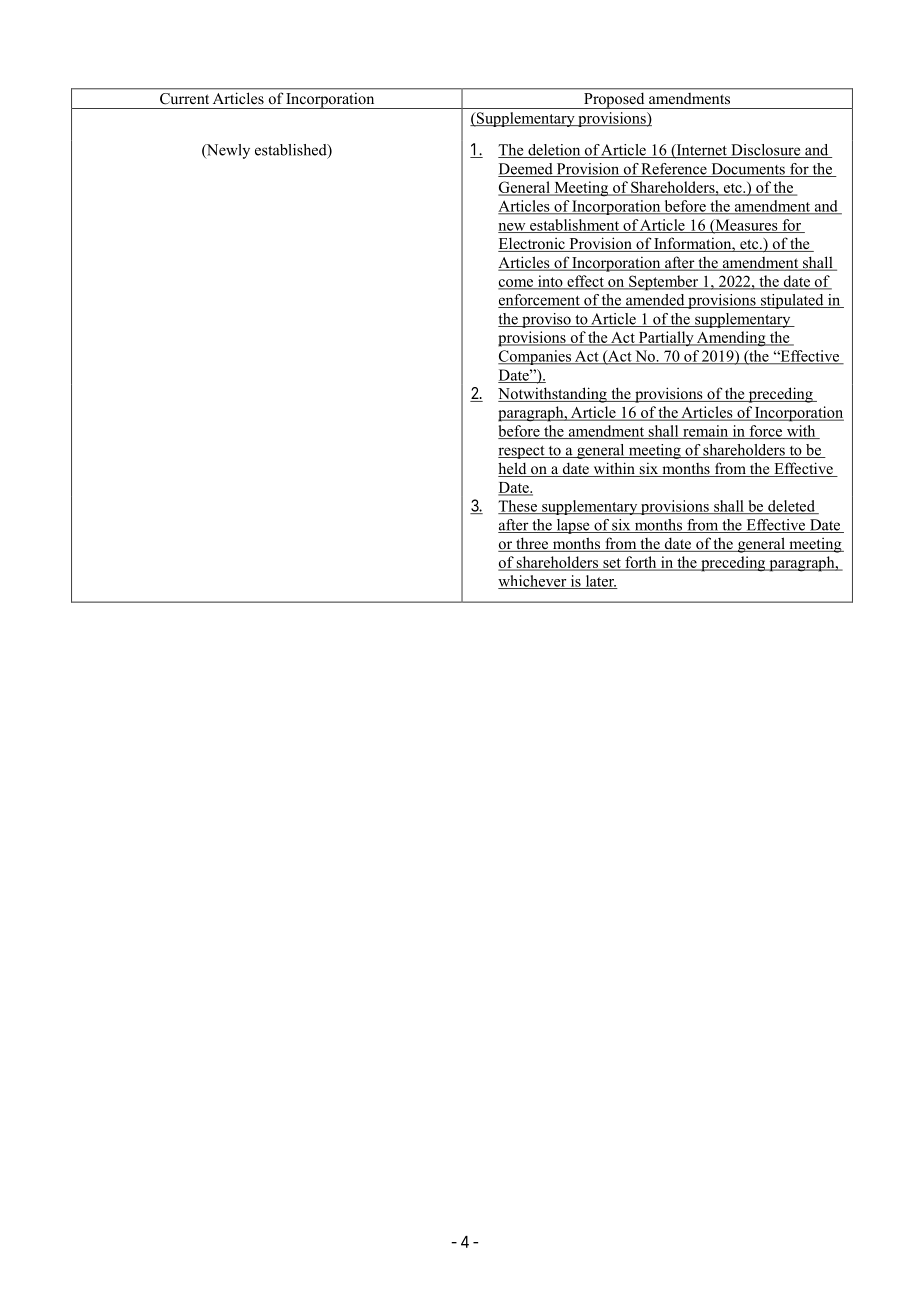  I want to click on Amending, so click(731, 339).
